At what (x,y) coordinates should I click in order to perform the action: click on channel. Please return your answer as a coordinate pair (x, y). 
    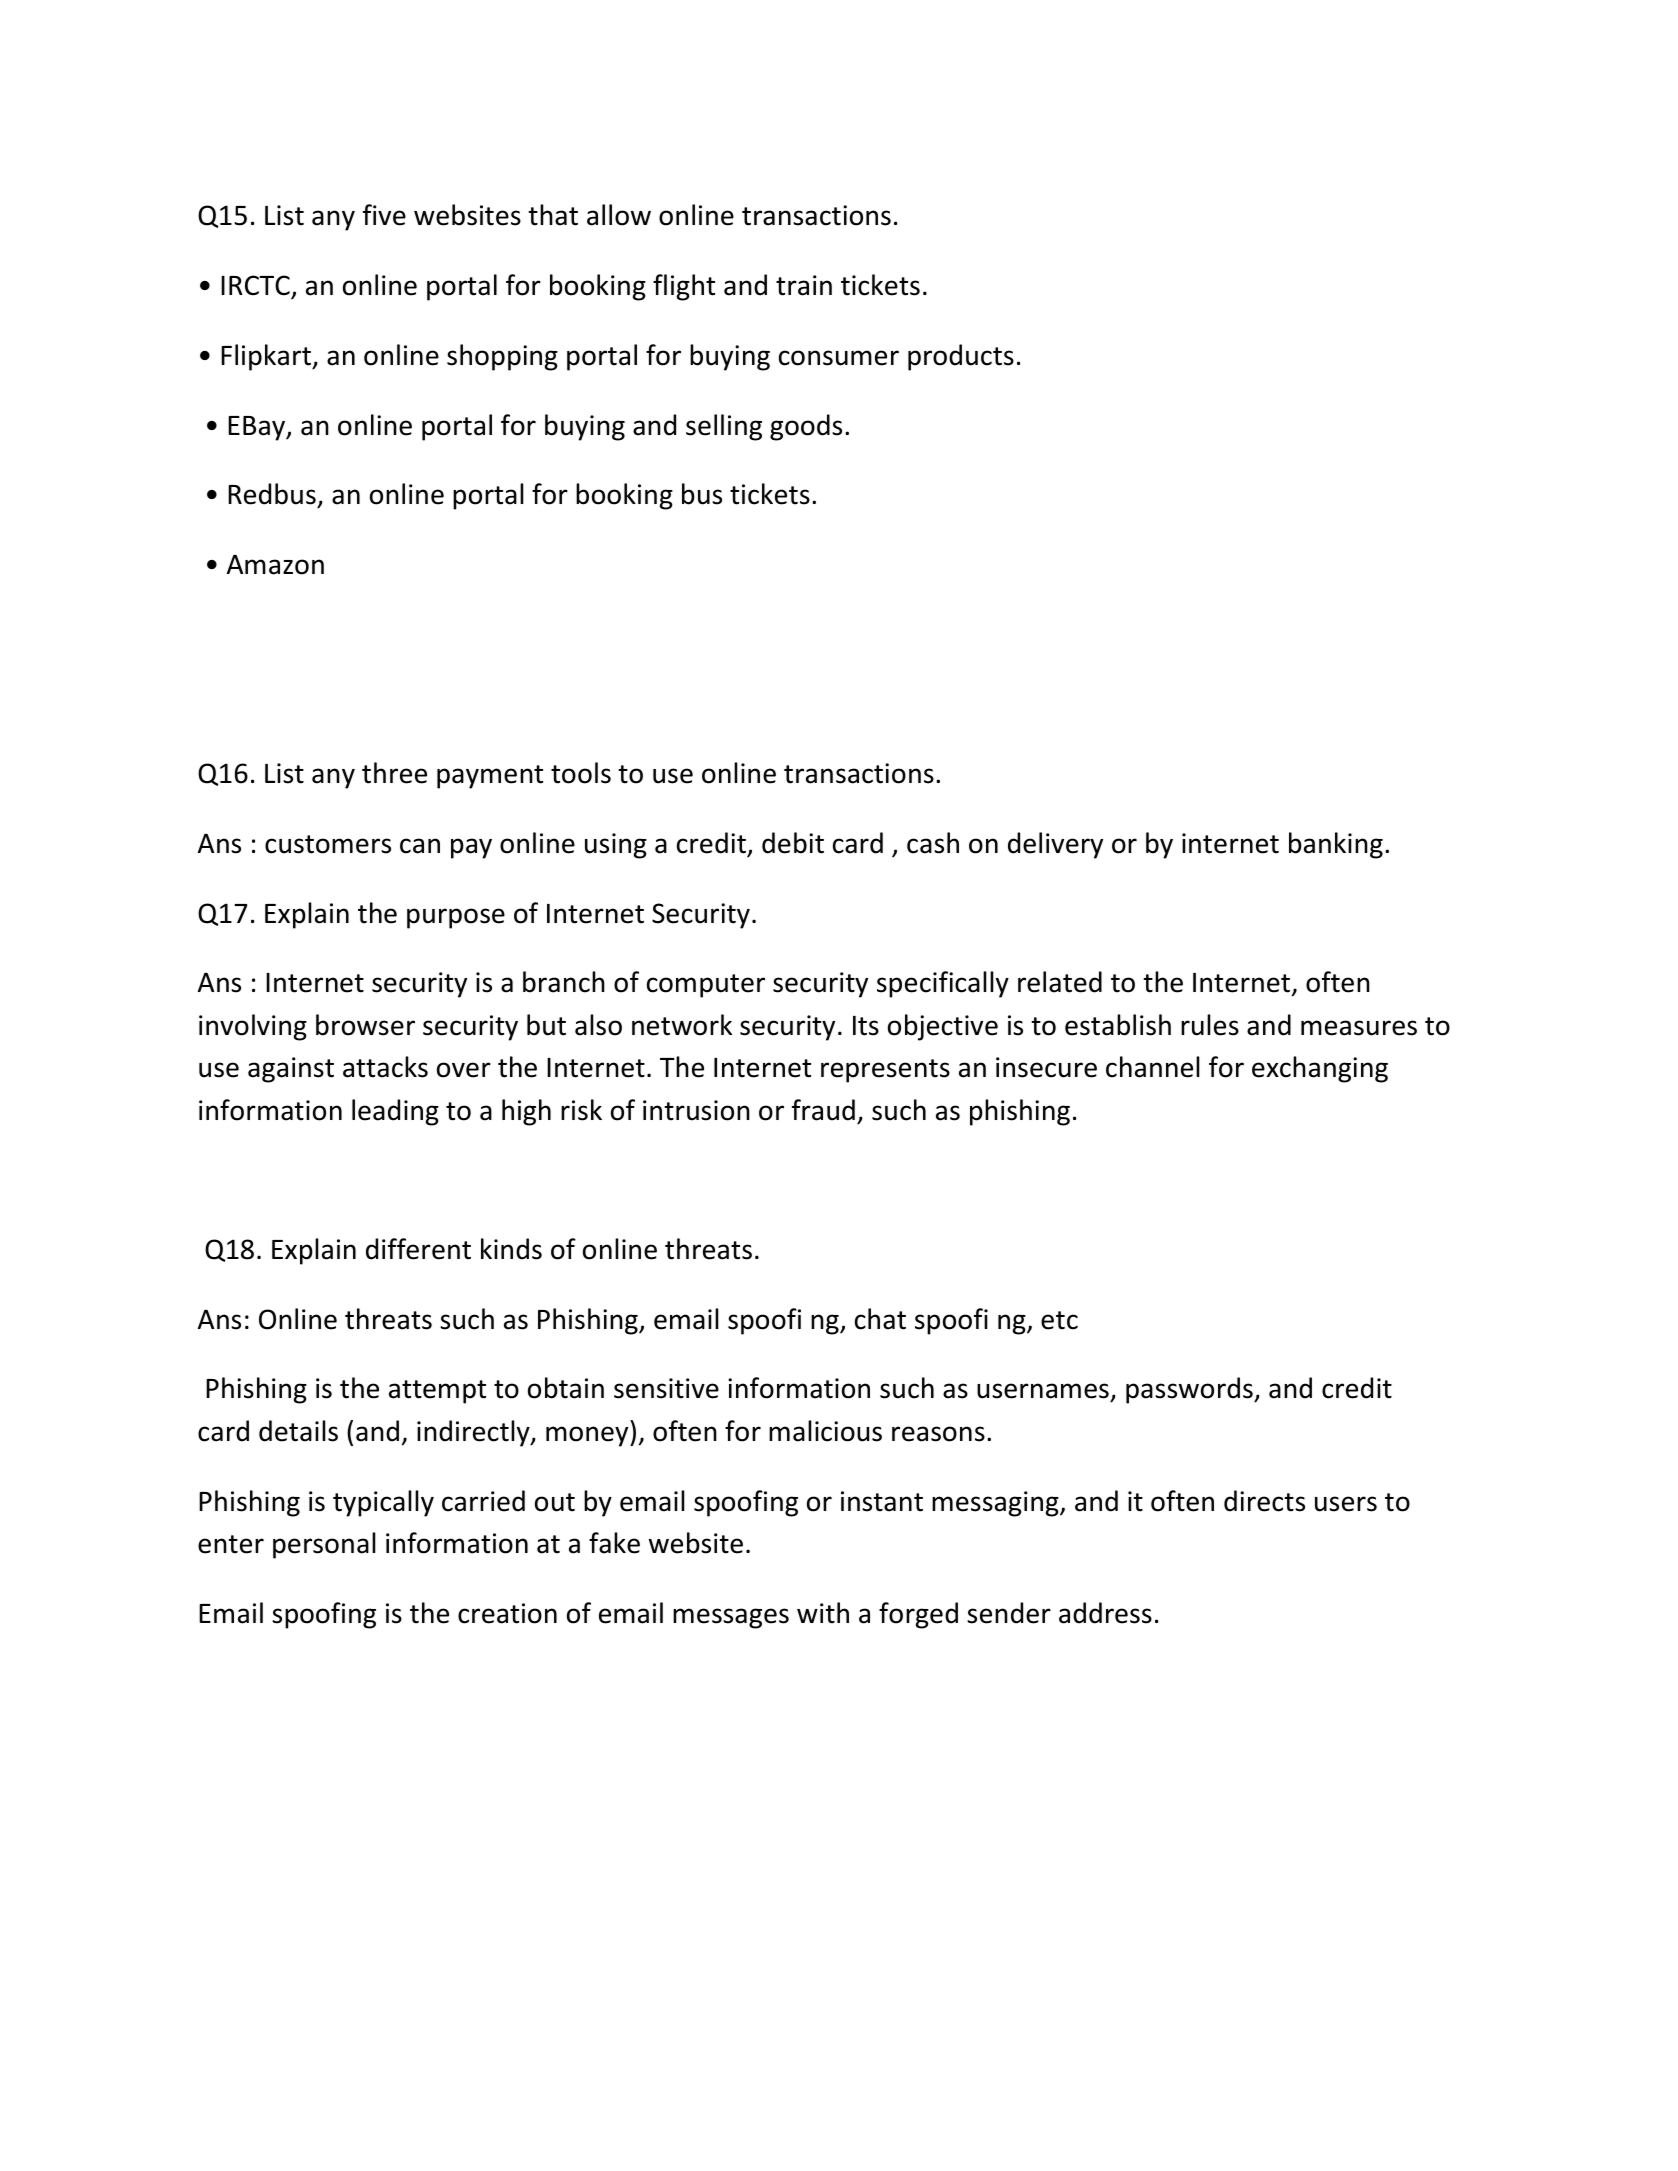
    Looking at the image, I should click on (1153, 1067).
